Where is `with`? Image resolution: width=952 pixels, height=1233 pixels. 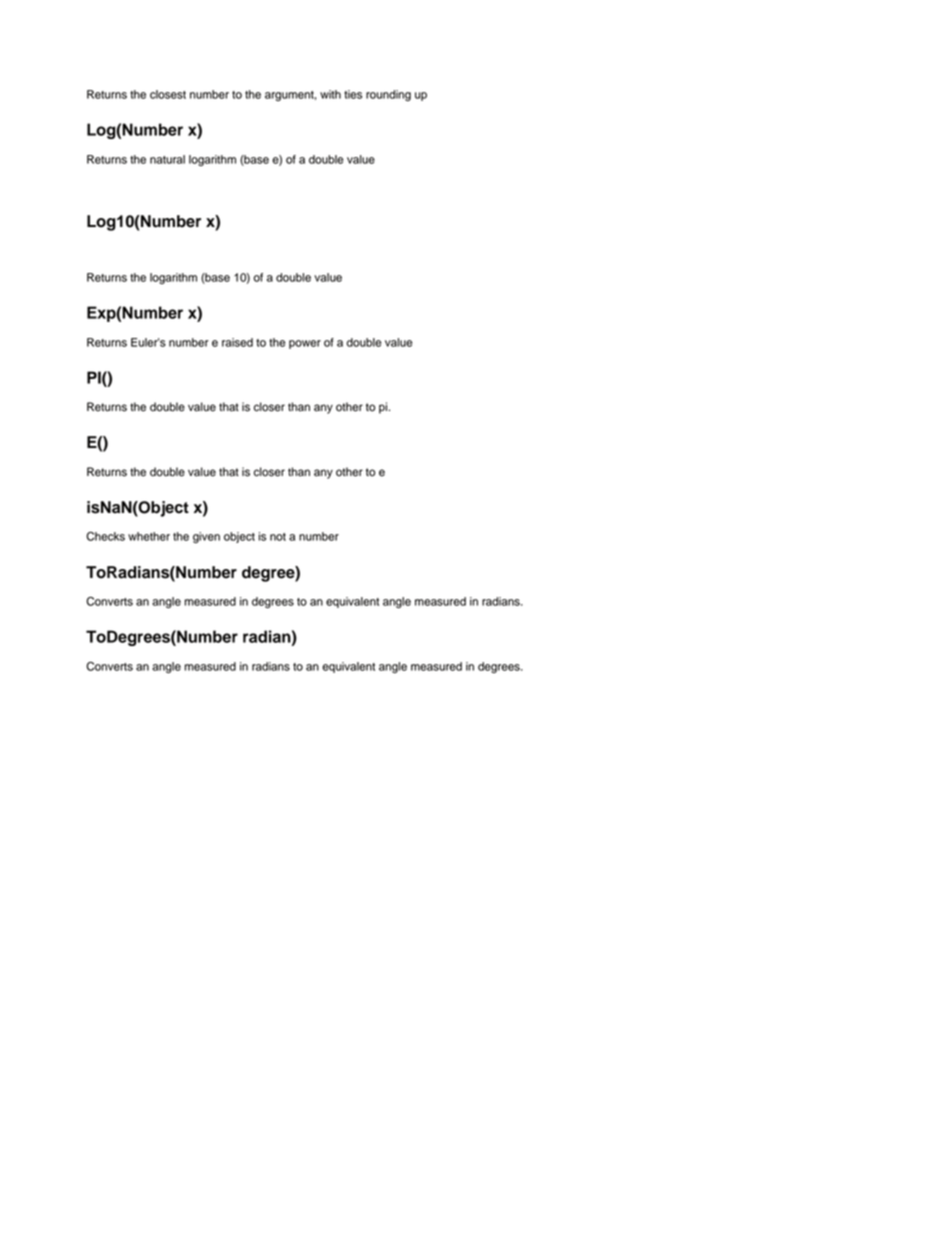
with is located at coordinates (330, 94).
